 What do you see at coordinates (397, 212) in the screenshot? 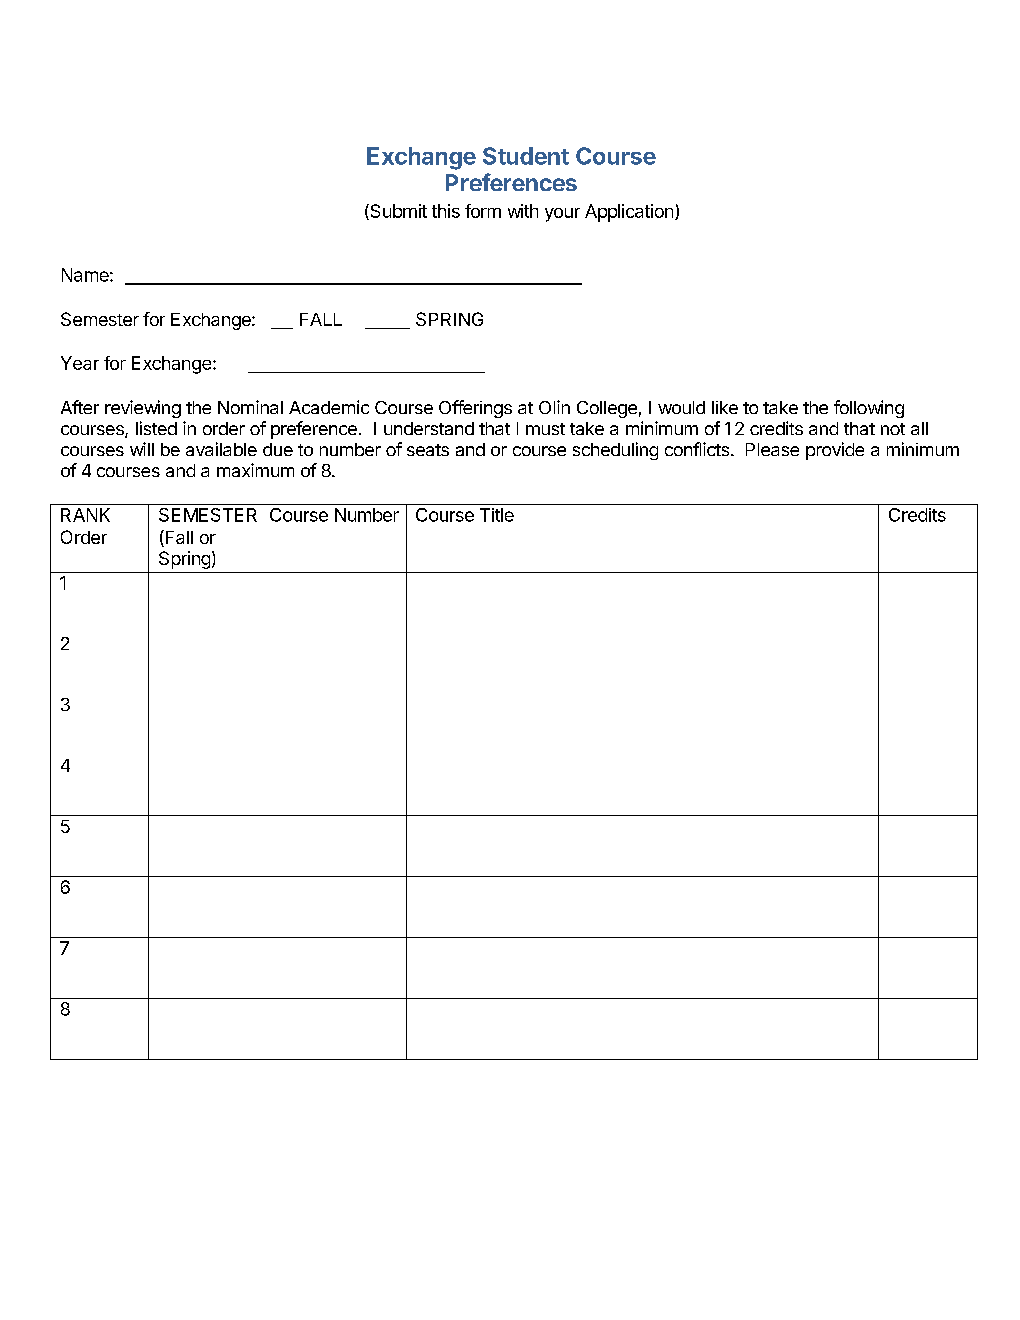
I see `Submit` at bounding box center [397, 212].
